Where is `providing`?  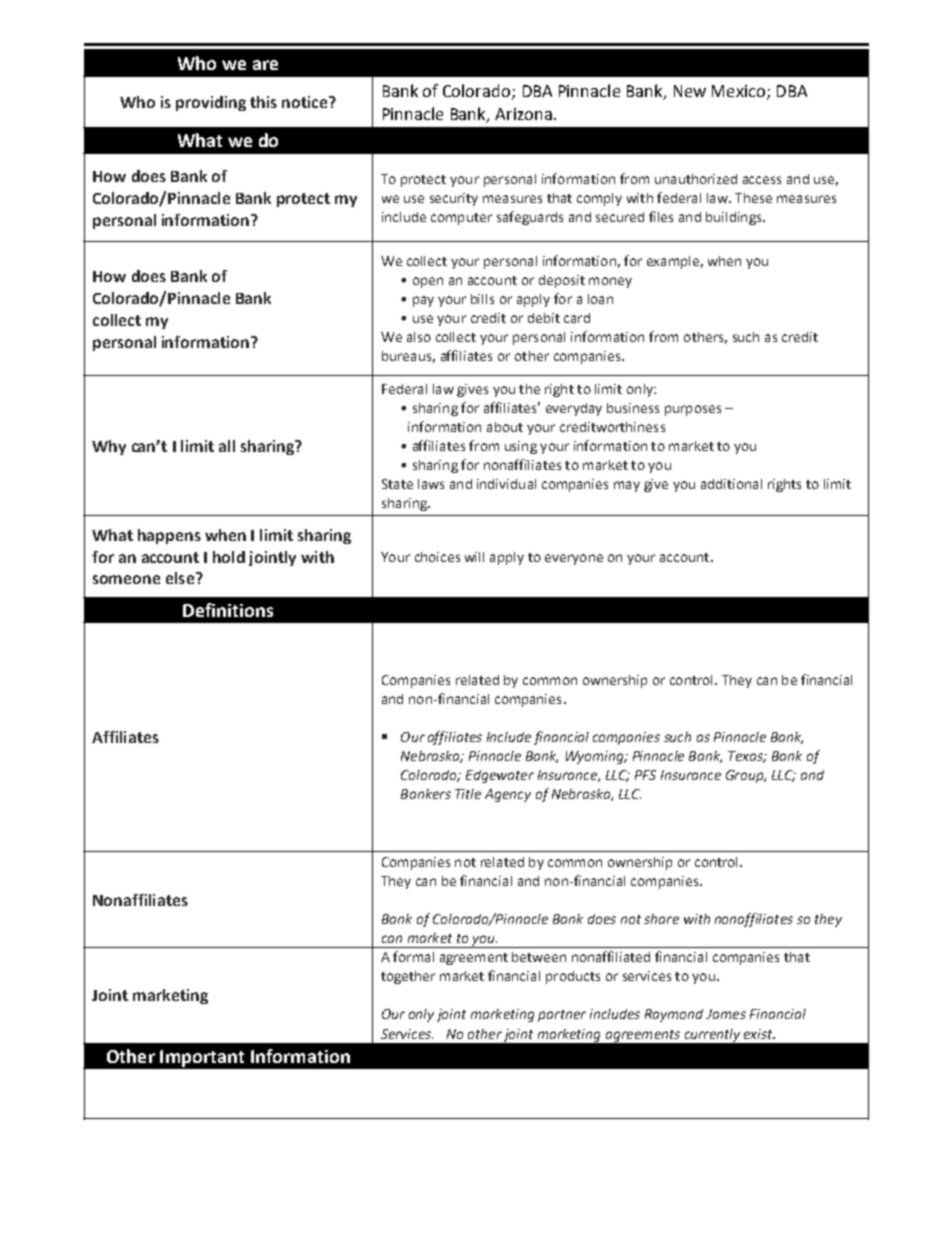
providing is located at coordinates (211, 103).
